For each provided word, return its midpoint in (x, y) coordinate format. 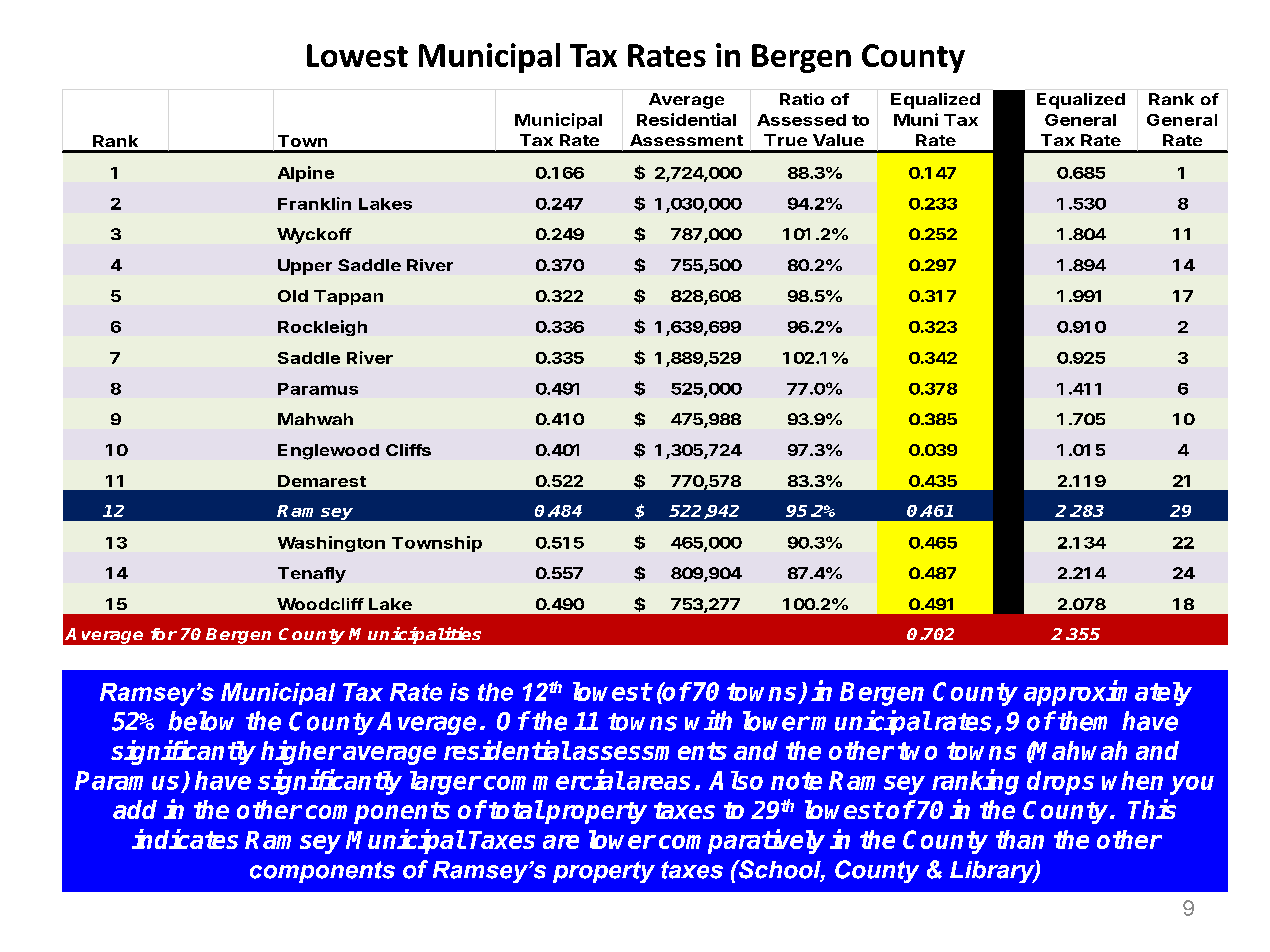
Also (736, 780)
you (1192, 785)
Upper (305, 267)
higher (301, 752)
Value (838, 140)
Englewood (328, 452)
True (785, 140)
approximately (1108, 693)
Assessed (801, 120)
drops (1060, 783)
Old (293, 296)
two (917, 751)
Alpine (306, 174)
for (164, 634)
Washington (331, 544)
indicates (185, 839)
